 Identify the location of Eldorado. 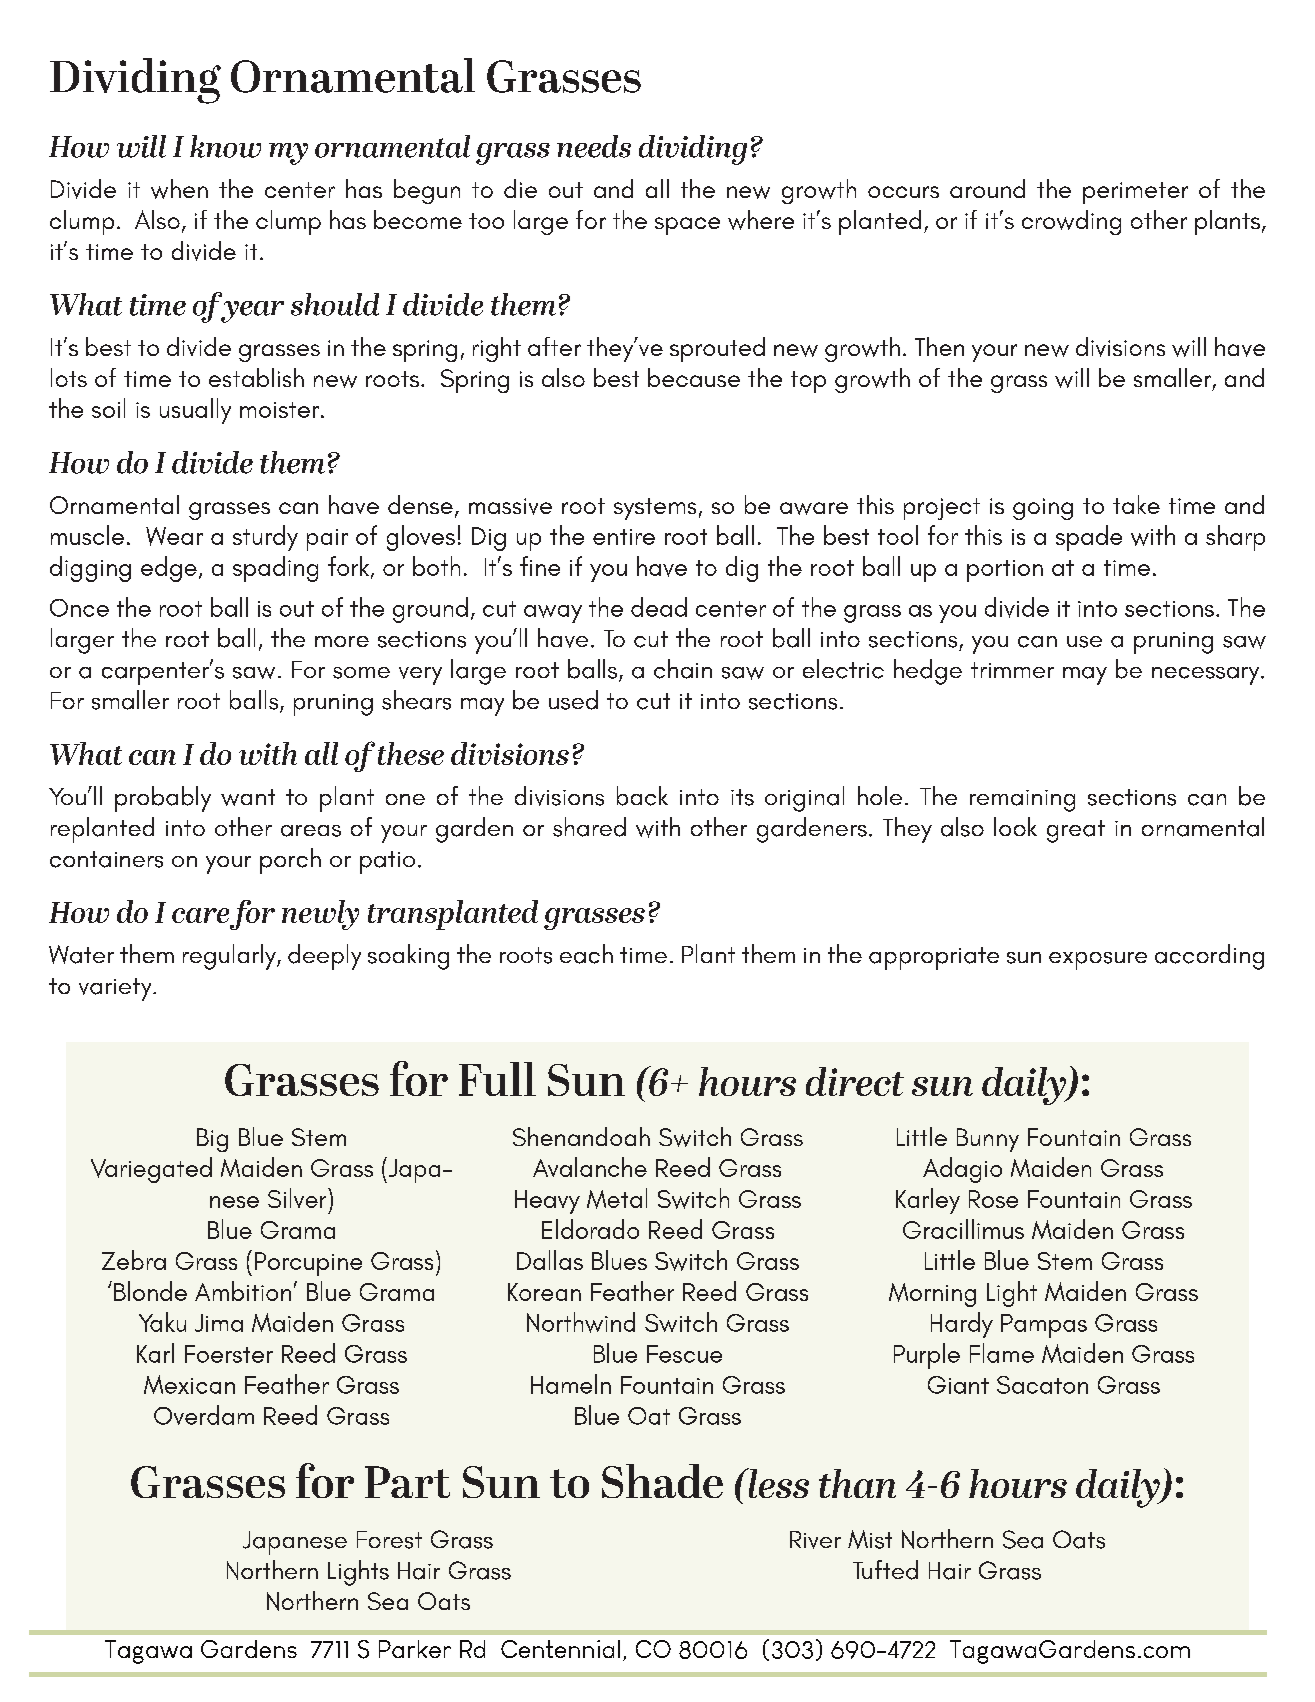
(590, 1229).
